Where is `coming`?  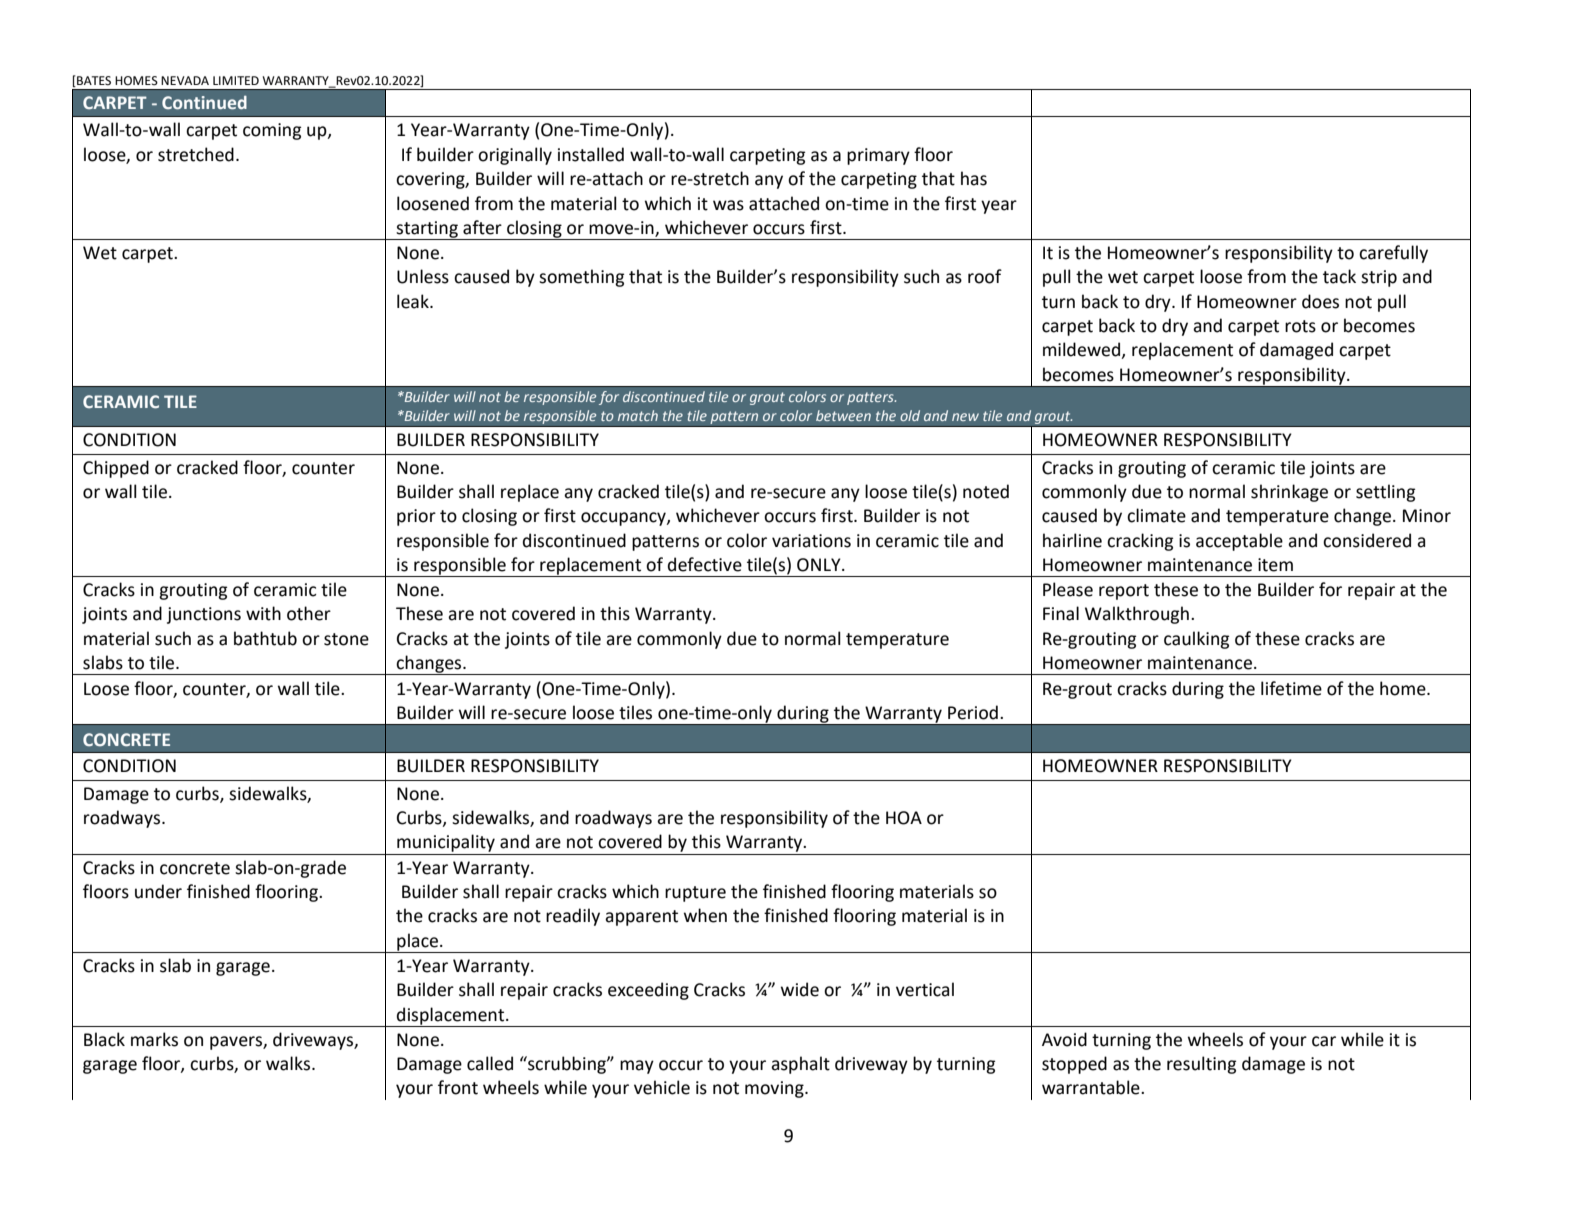
coming is located at coordinates (272, 131).
